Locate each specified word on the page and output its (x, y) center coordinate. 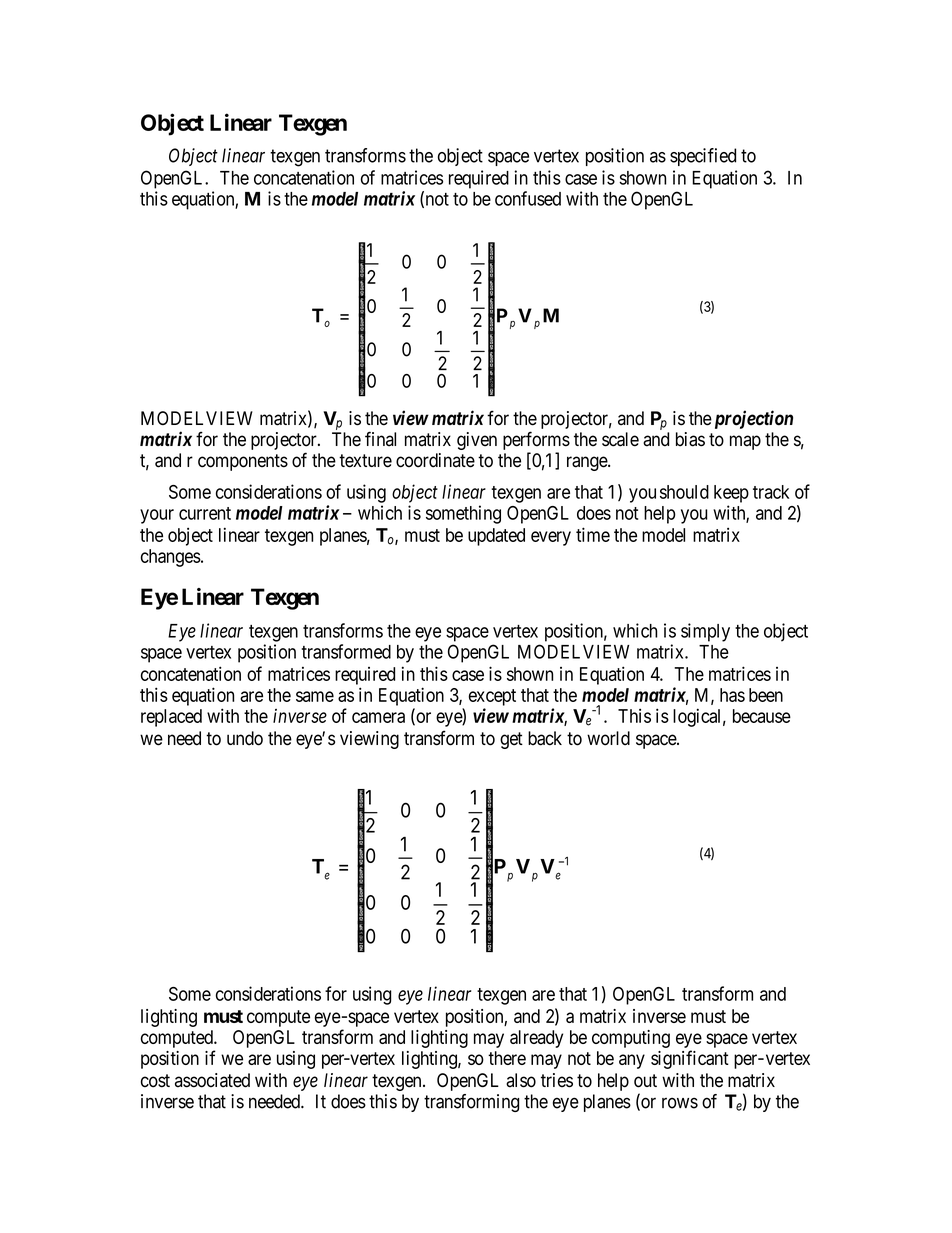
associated (212, 1080)
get (511, 740)
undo (245, 738)
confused (528, 198)
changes (171, 558)
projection (752, 419)
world (608, 738)
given (477, 441)
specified (703, 157)
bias (690, 439)
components (243, 462)
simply (705, 632)
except (492, 697)
